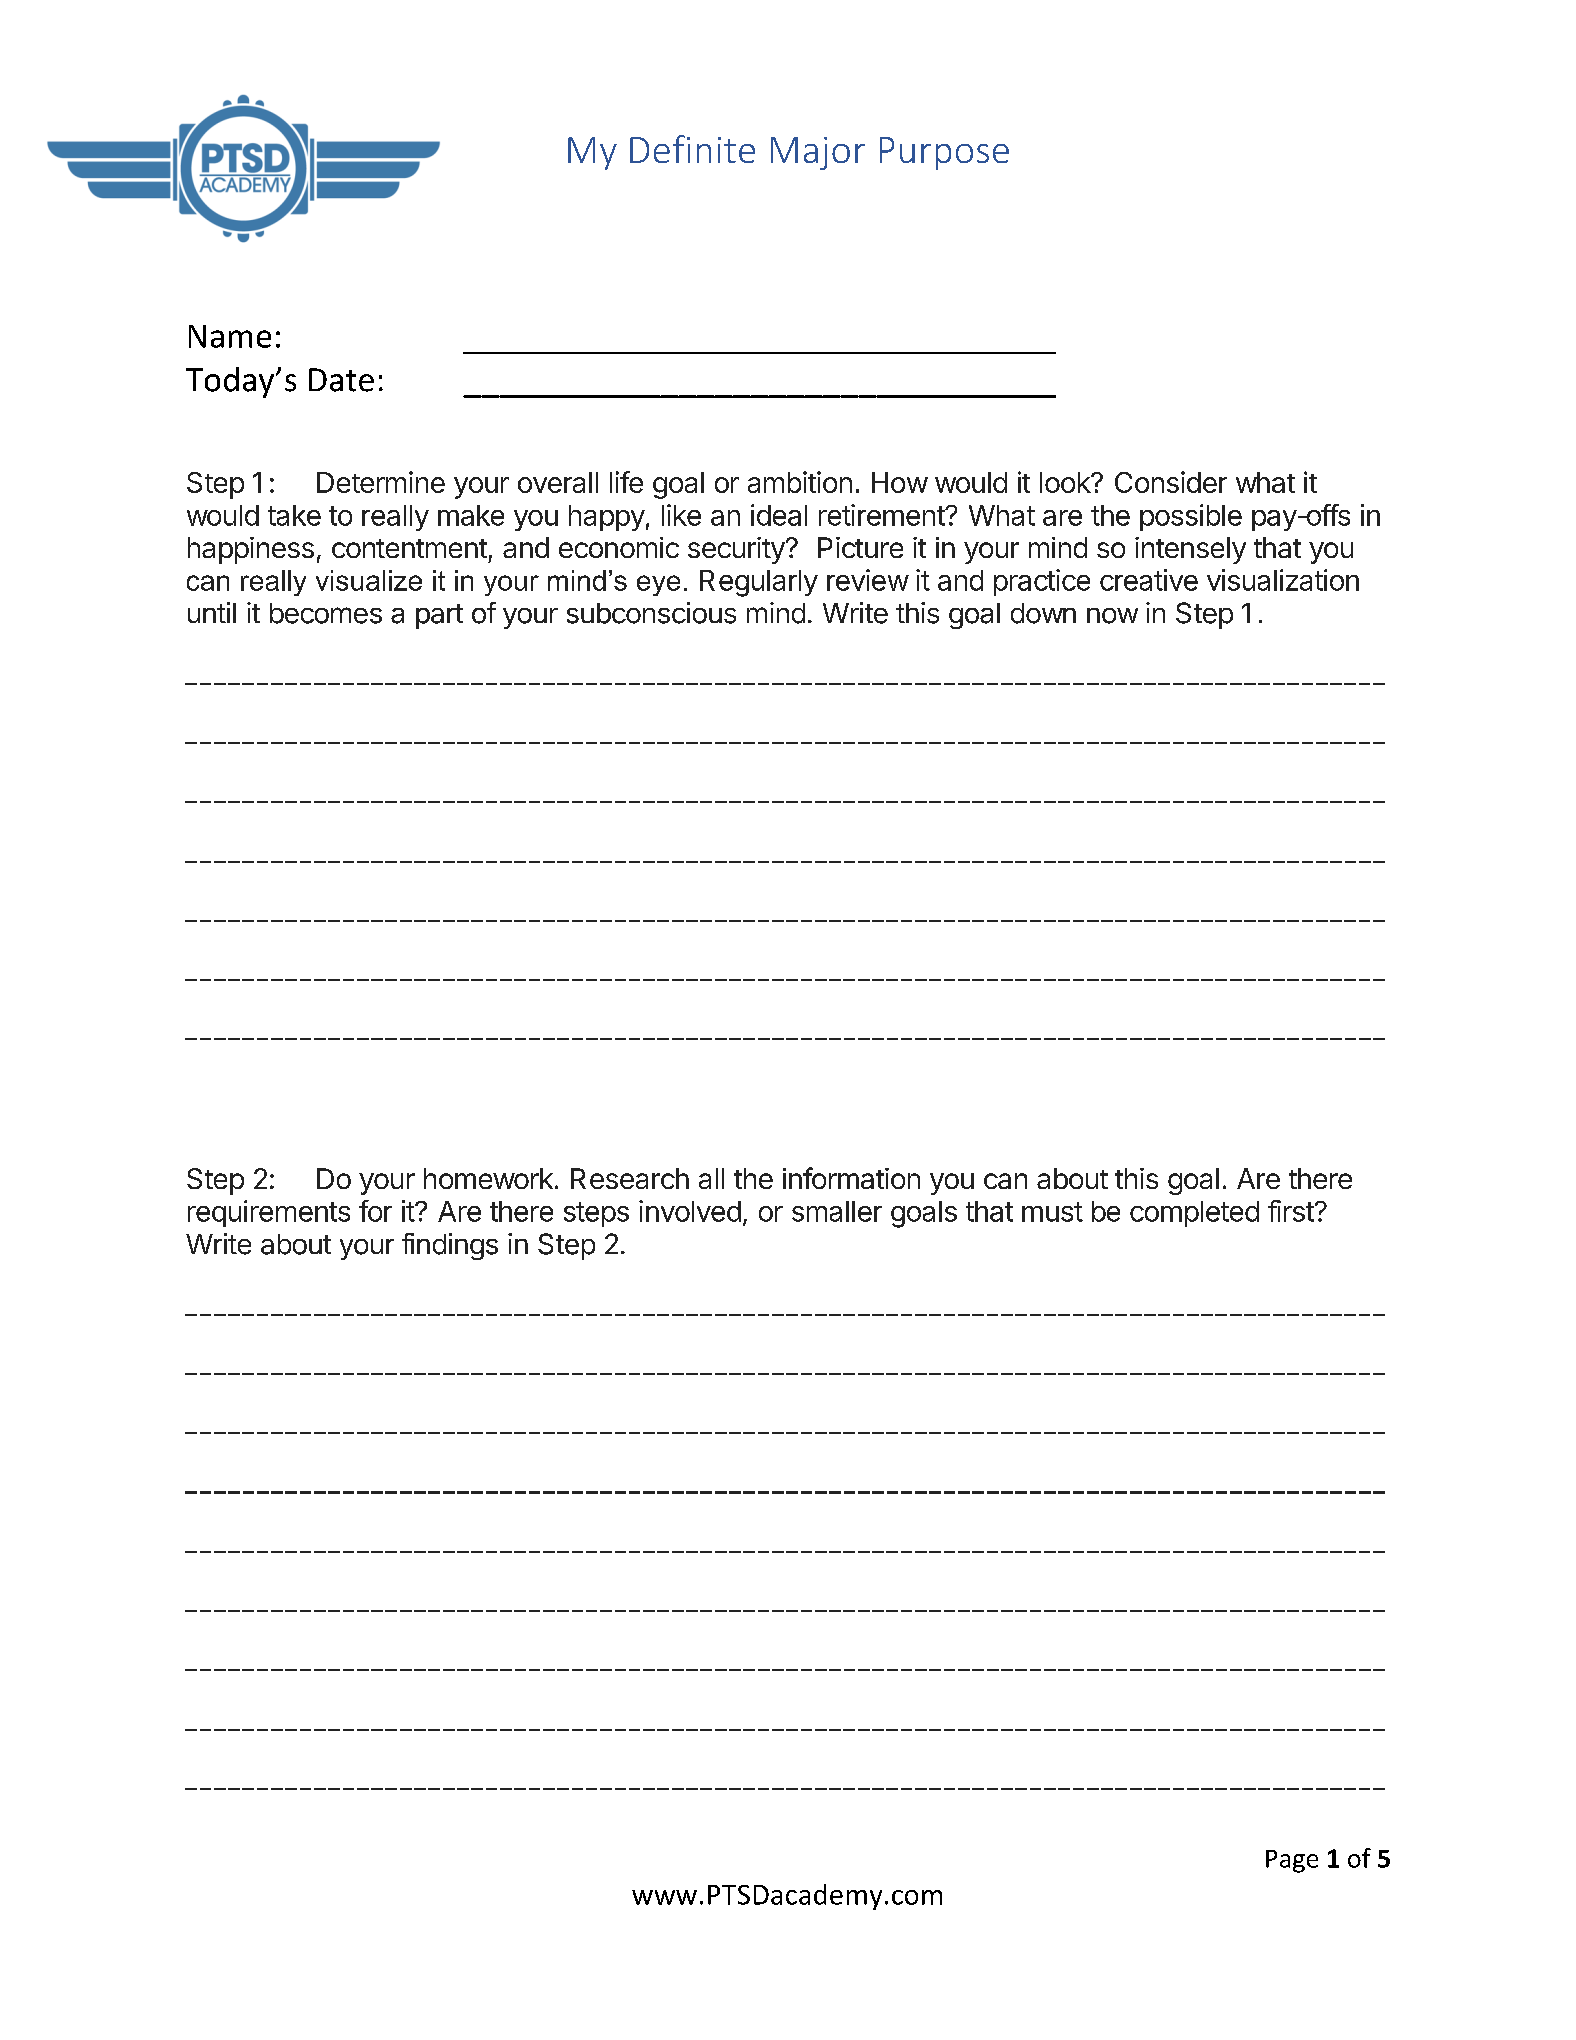 This image has width=1576, height=2040. Describe the element at coordinates (230, 336) in the image. I see `Name` at that location.
